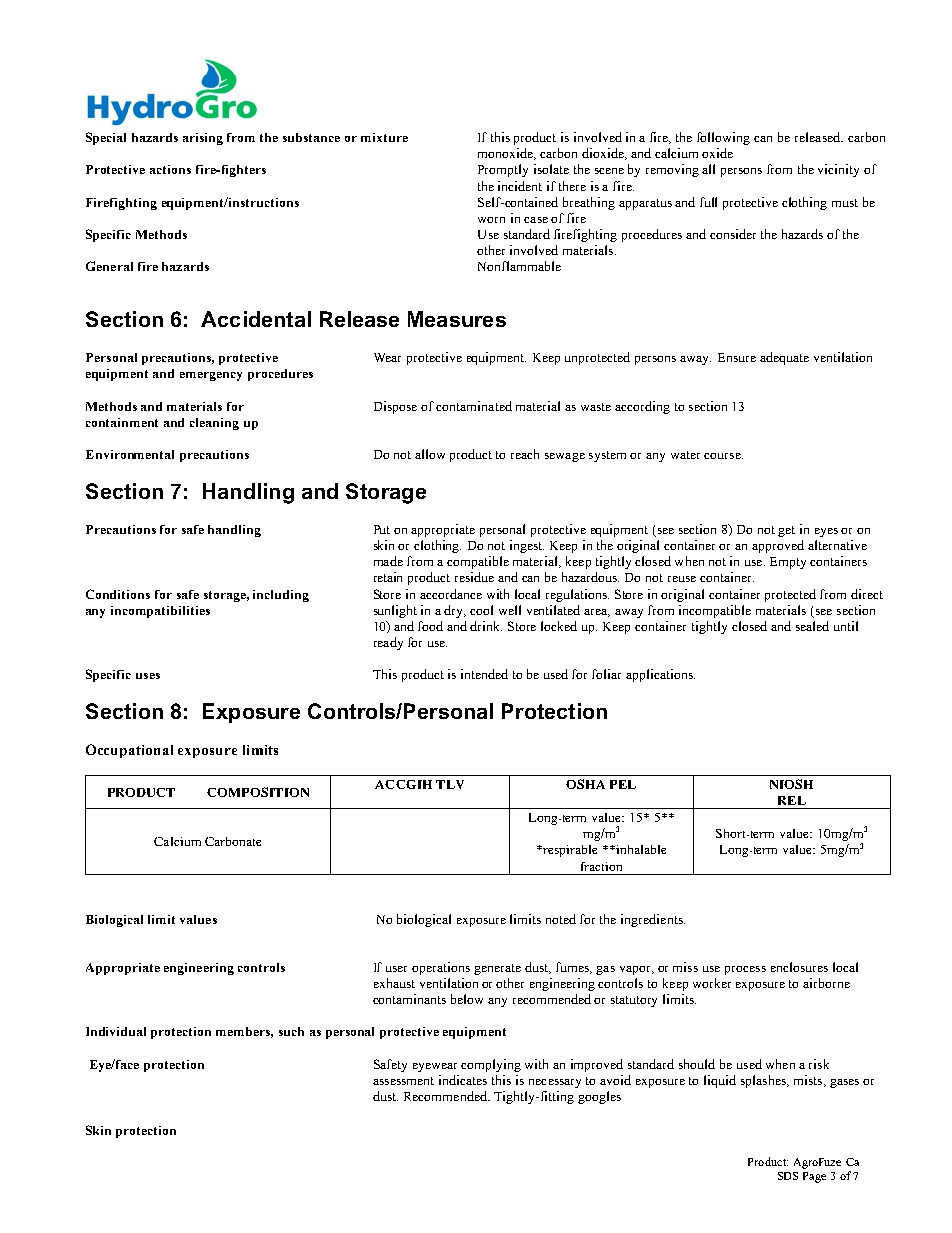 This image has height=1233, width=952. Describe the element at coordinates (474, 406) in the image. I see `contaminated` at that location.
